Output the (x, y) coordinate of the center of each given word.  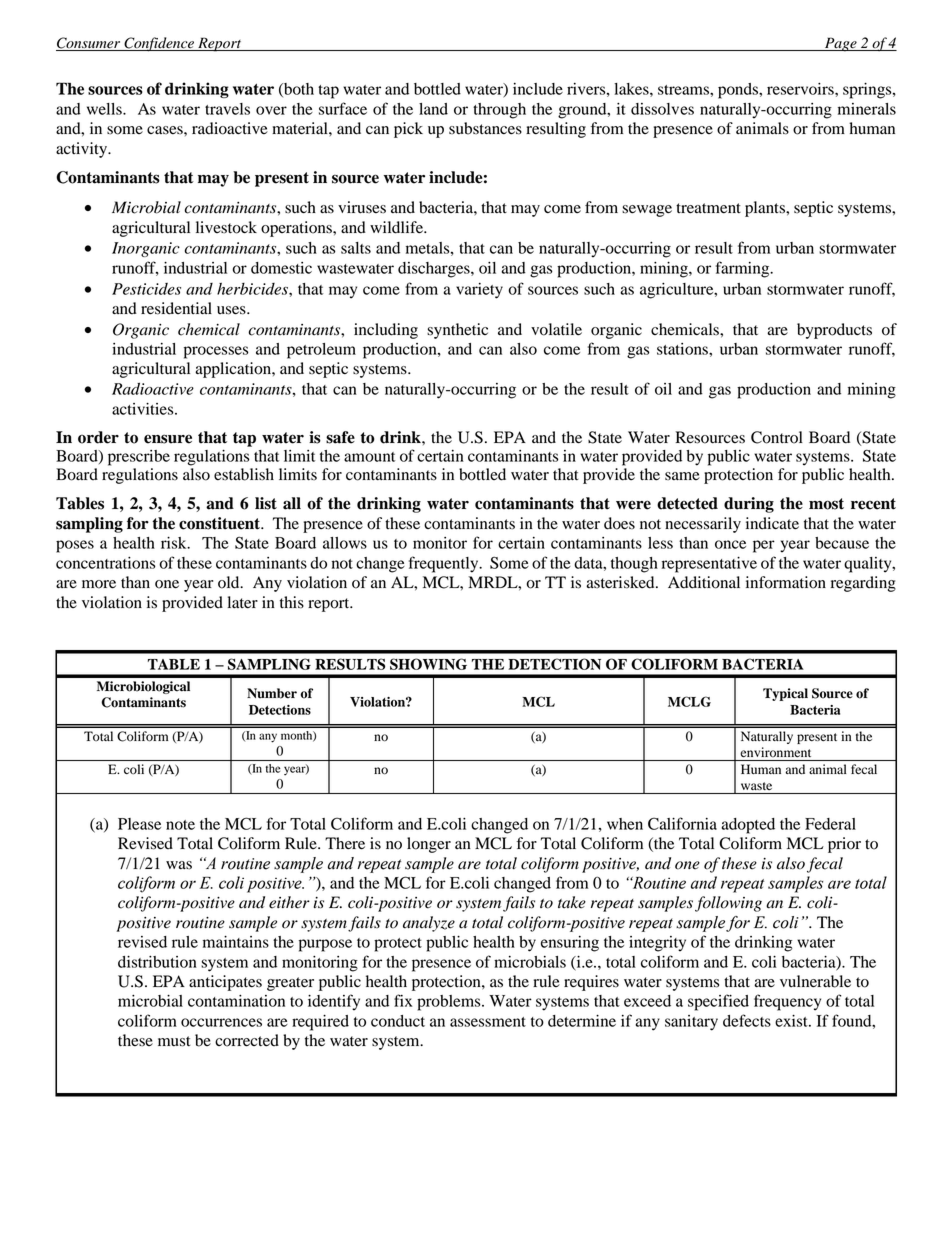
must (174, 1041)
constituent (220, 523)
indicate (772, 523)
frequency (787, 1002)
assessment (488, 1022)
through (499, 111)
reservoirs (801, 89)
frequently (445, 564)
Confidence (159, 44)
